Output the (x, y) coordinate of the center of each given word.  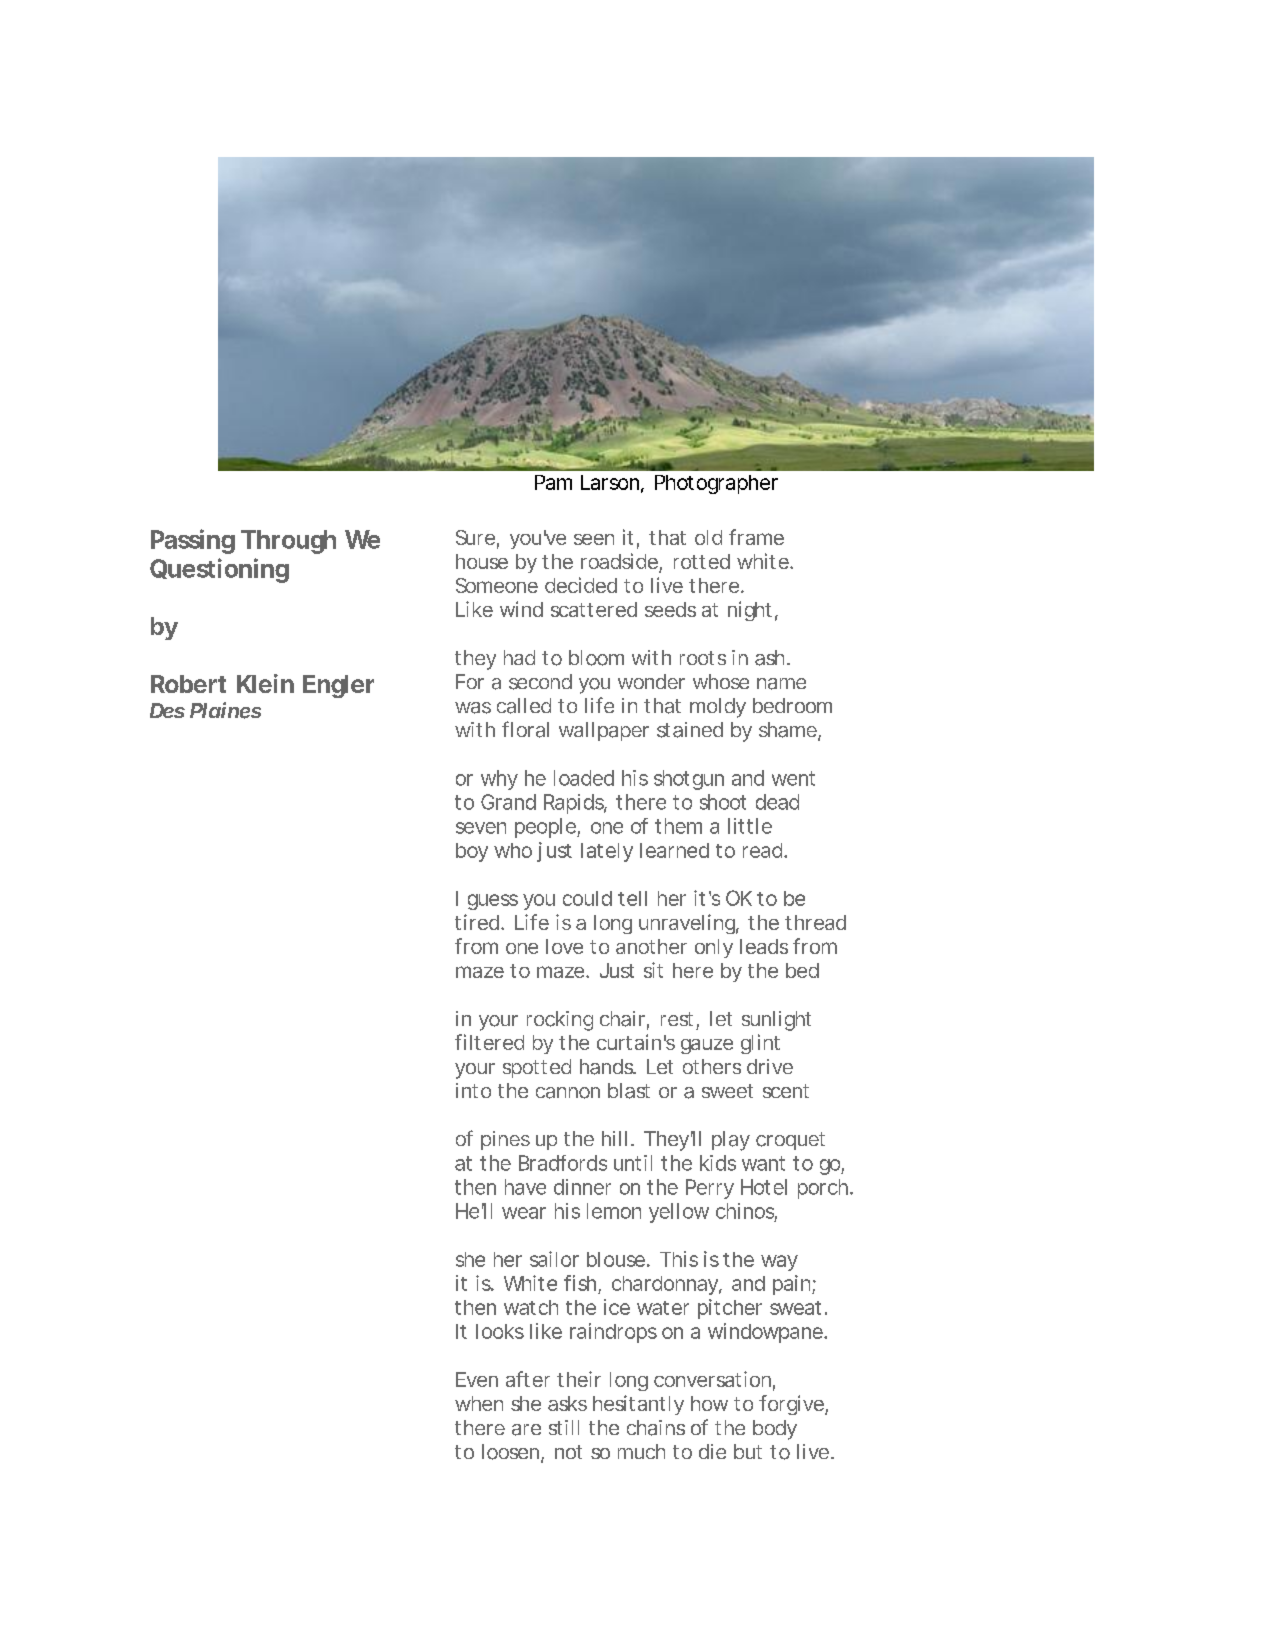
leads (764, 946)
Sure (475, 537)
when (479, 1403)
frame (756, 537)
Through (288, 542)
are (526, 1430)
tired (477, 922)
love (564, 946)
